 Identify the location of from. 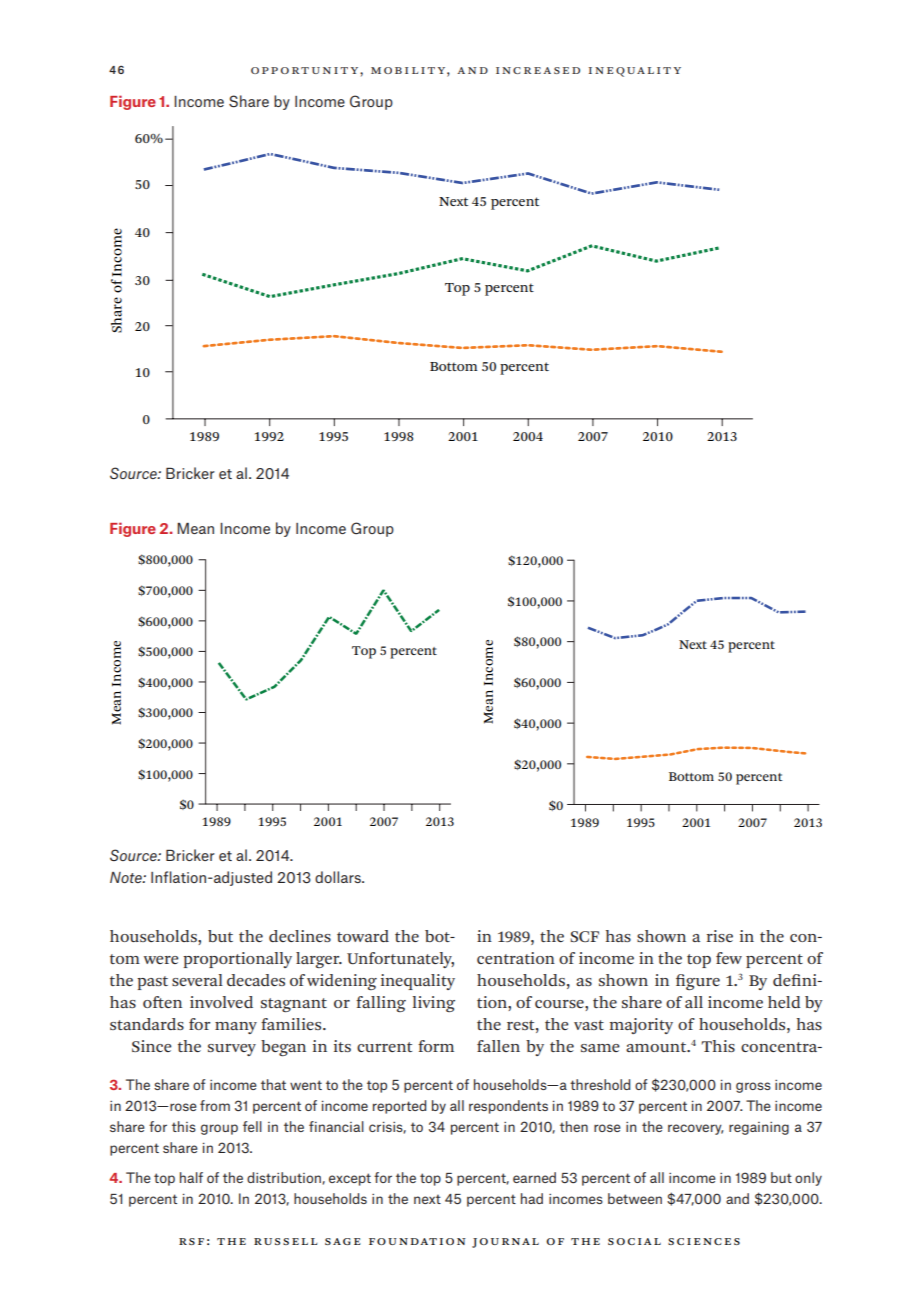
(215, 1105).
